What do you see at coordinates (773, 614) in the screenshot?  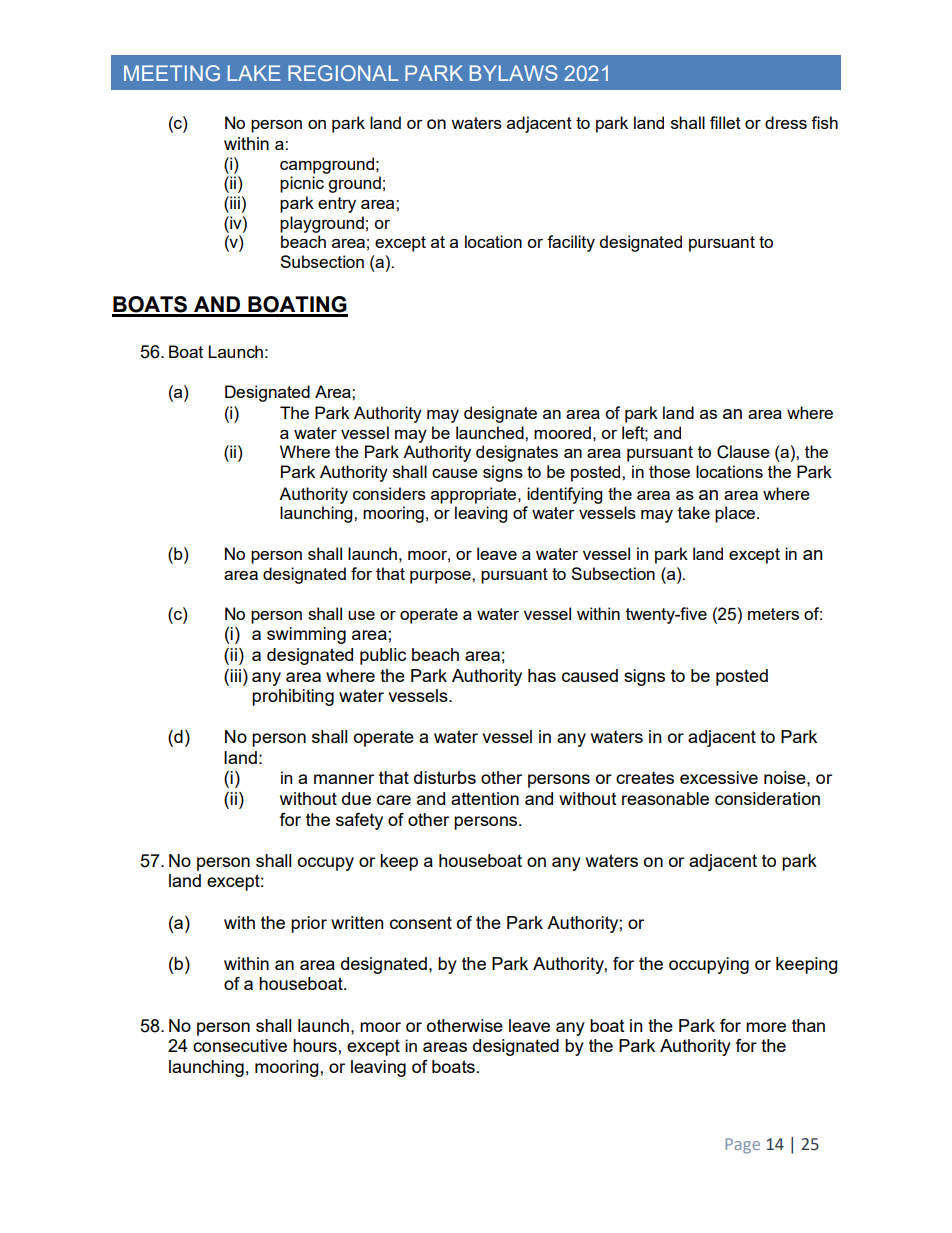 I see `meters` at bounding box center [773, 614].
